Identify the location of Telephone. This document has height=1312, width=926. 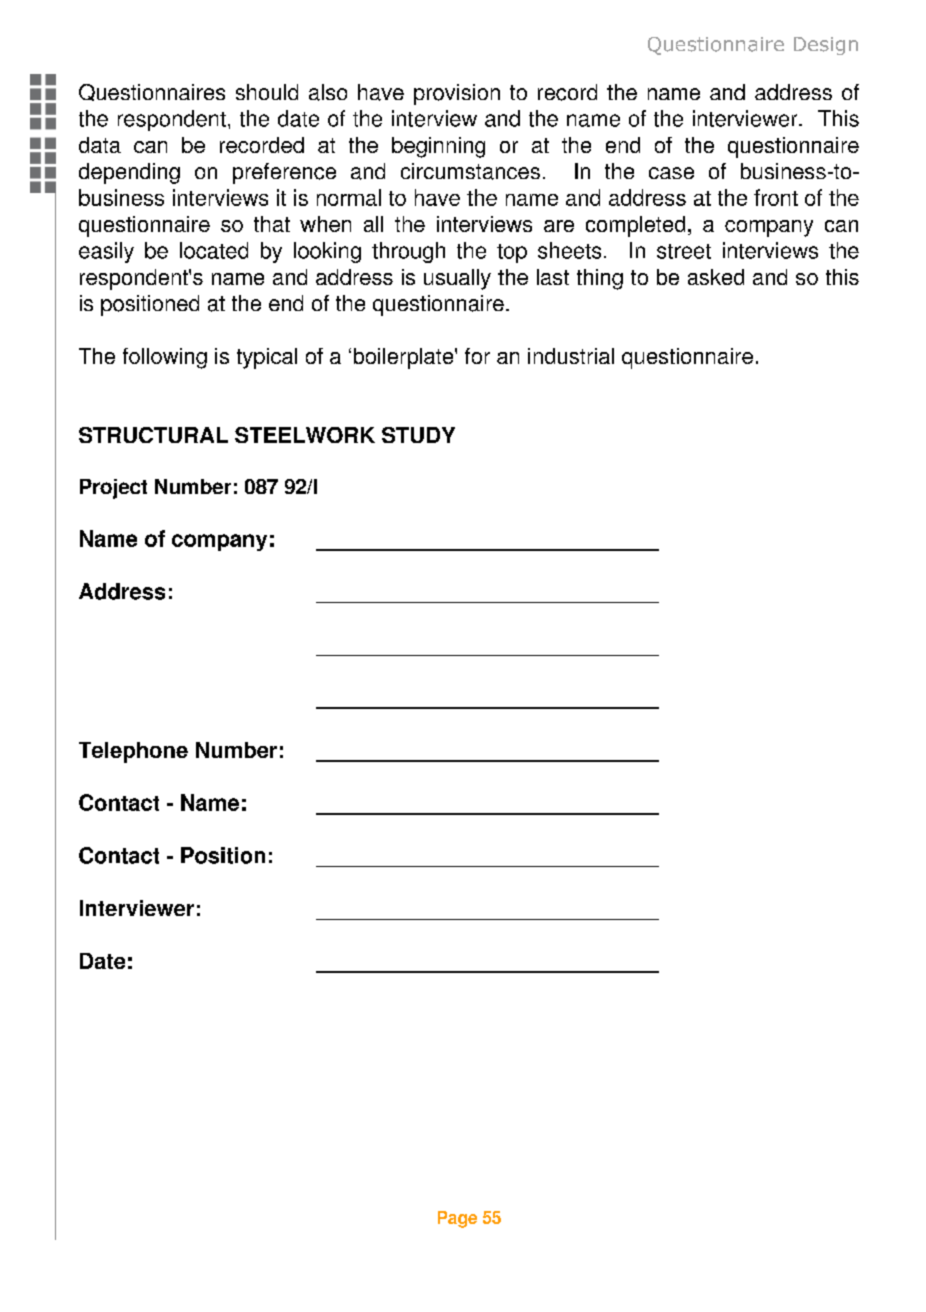
(133, 752).
